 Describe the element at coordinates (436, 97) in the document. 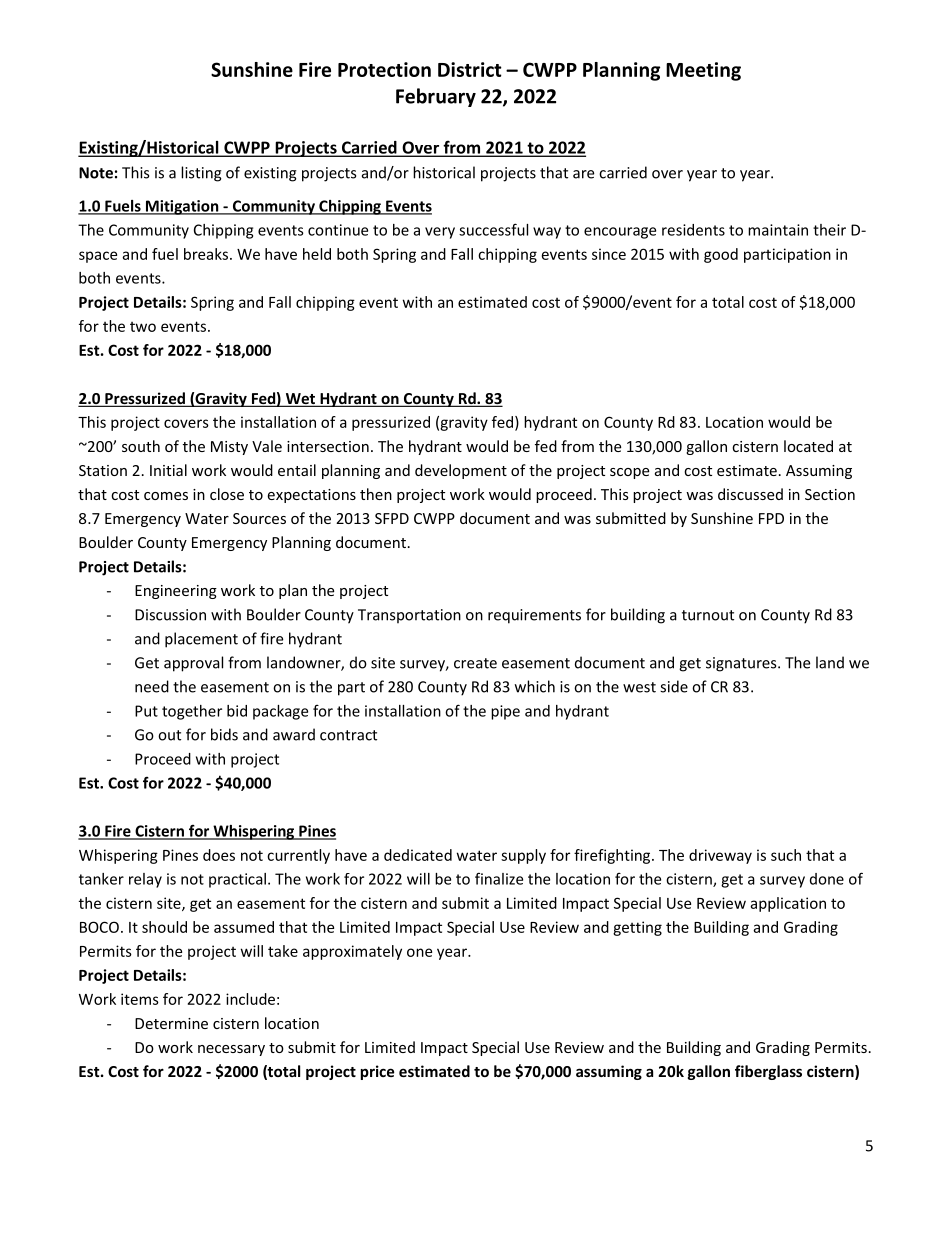

I see `February` at that location.
